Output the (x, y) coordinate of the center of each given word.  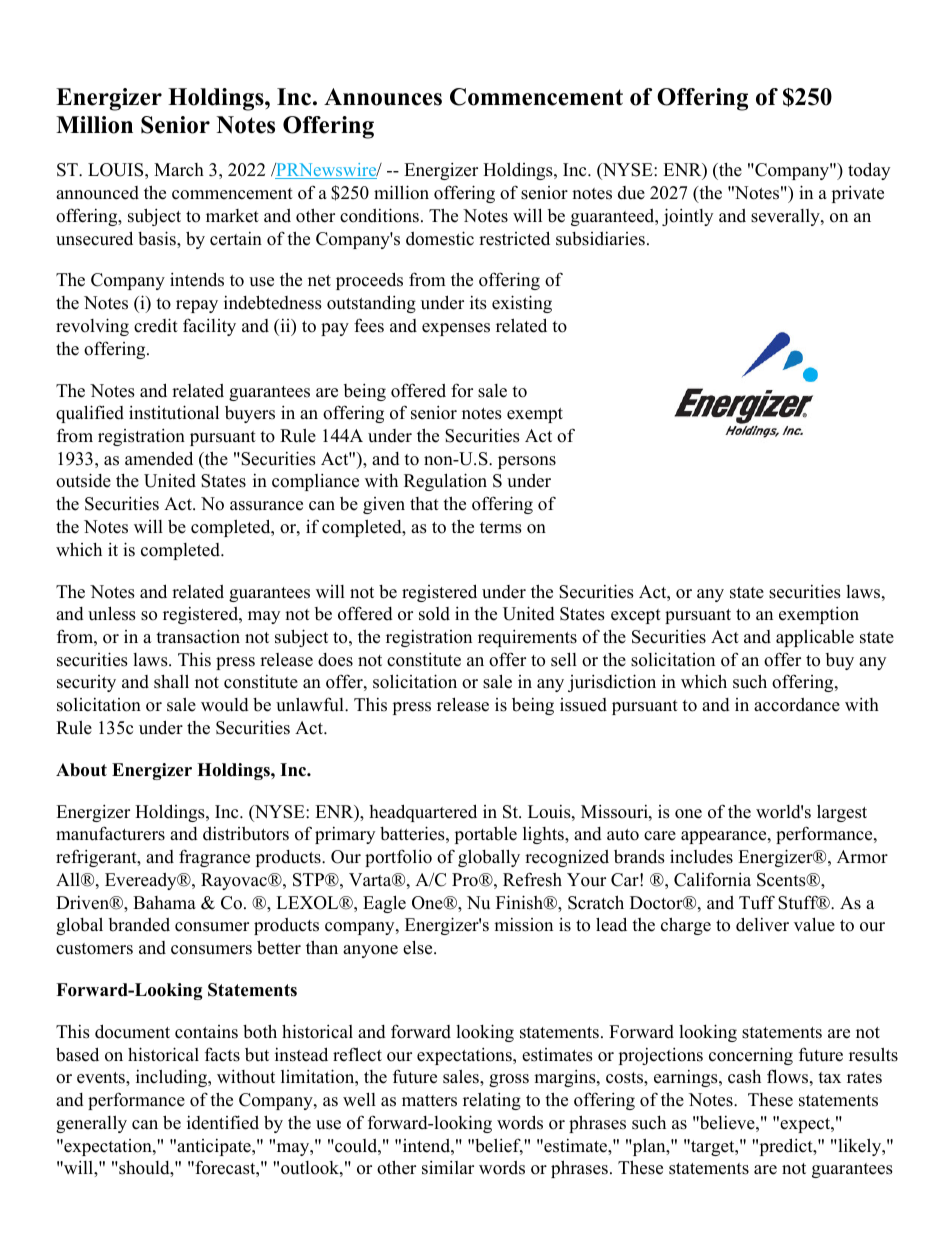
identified (223, 1122)
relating (492, 1101)
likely (860, 1147)
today (869, 171)
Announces (383, 97)
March (179, 170)
